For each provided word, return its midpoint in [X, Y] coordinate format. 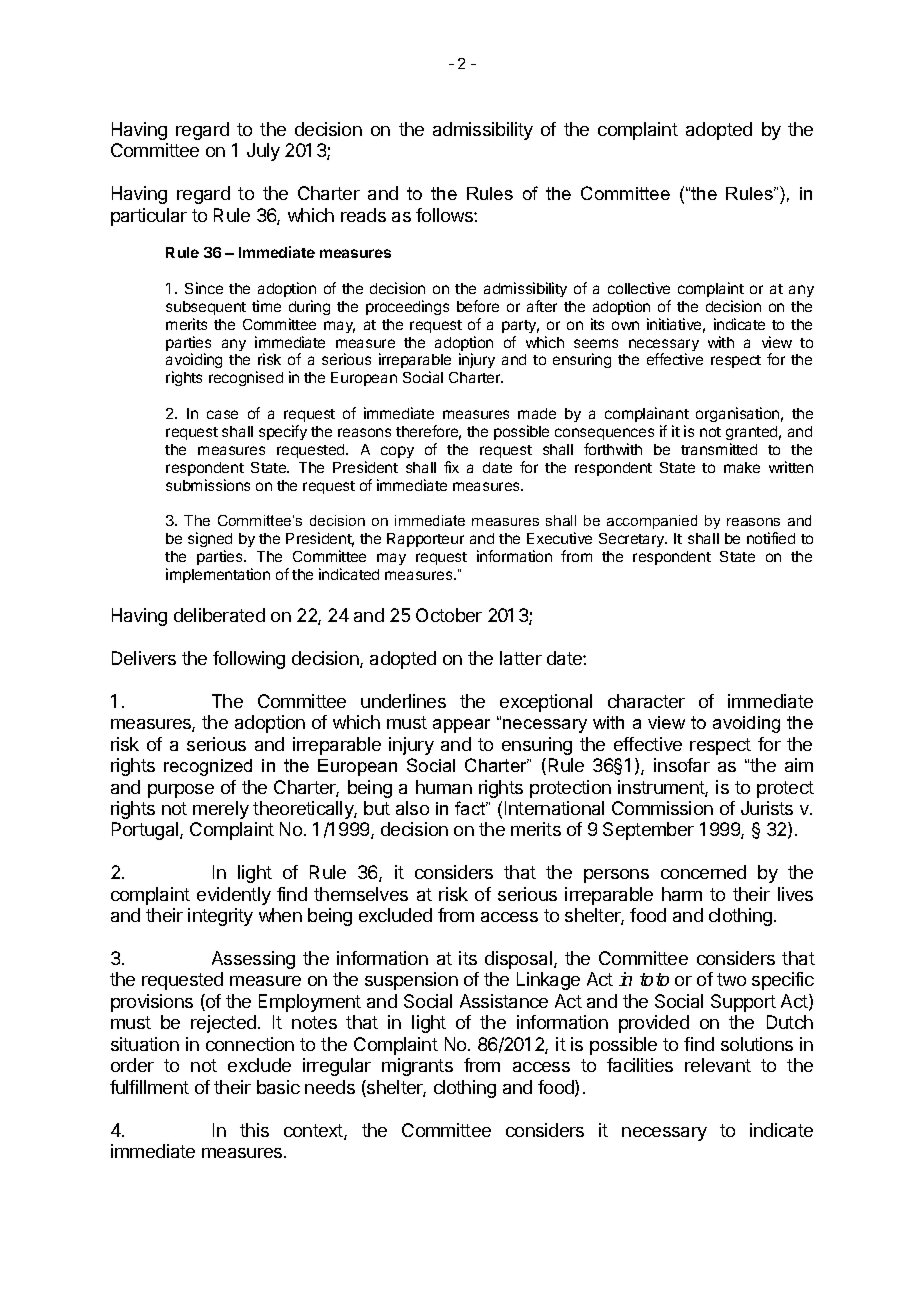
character [646, 701]
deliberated [219, 615]
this [254, 1130]
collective [639, 288]
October [449, 615]
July [263, 152]
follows [445, 215]
